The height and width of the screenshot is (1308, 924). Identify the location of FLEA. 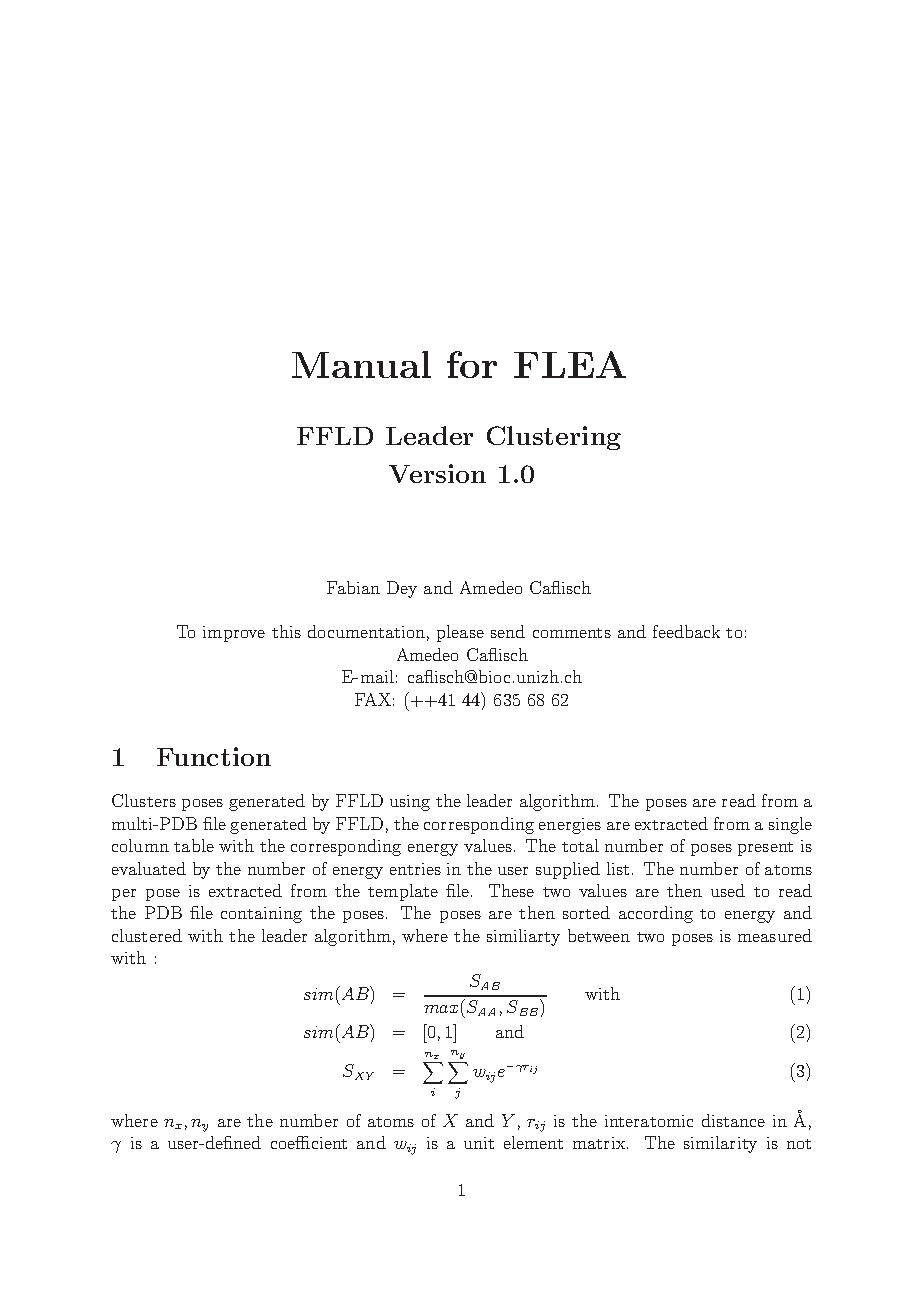
(570, 364).
